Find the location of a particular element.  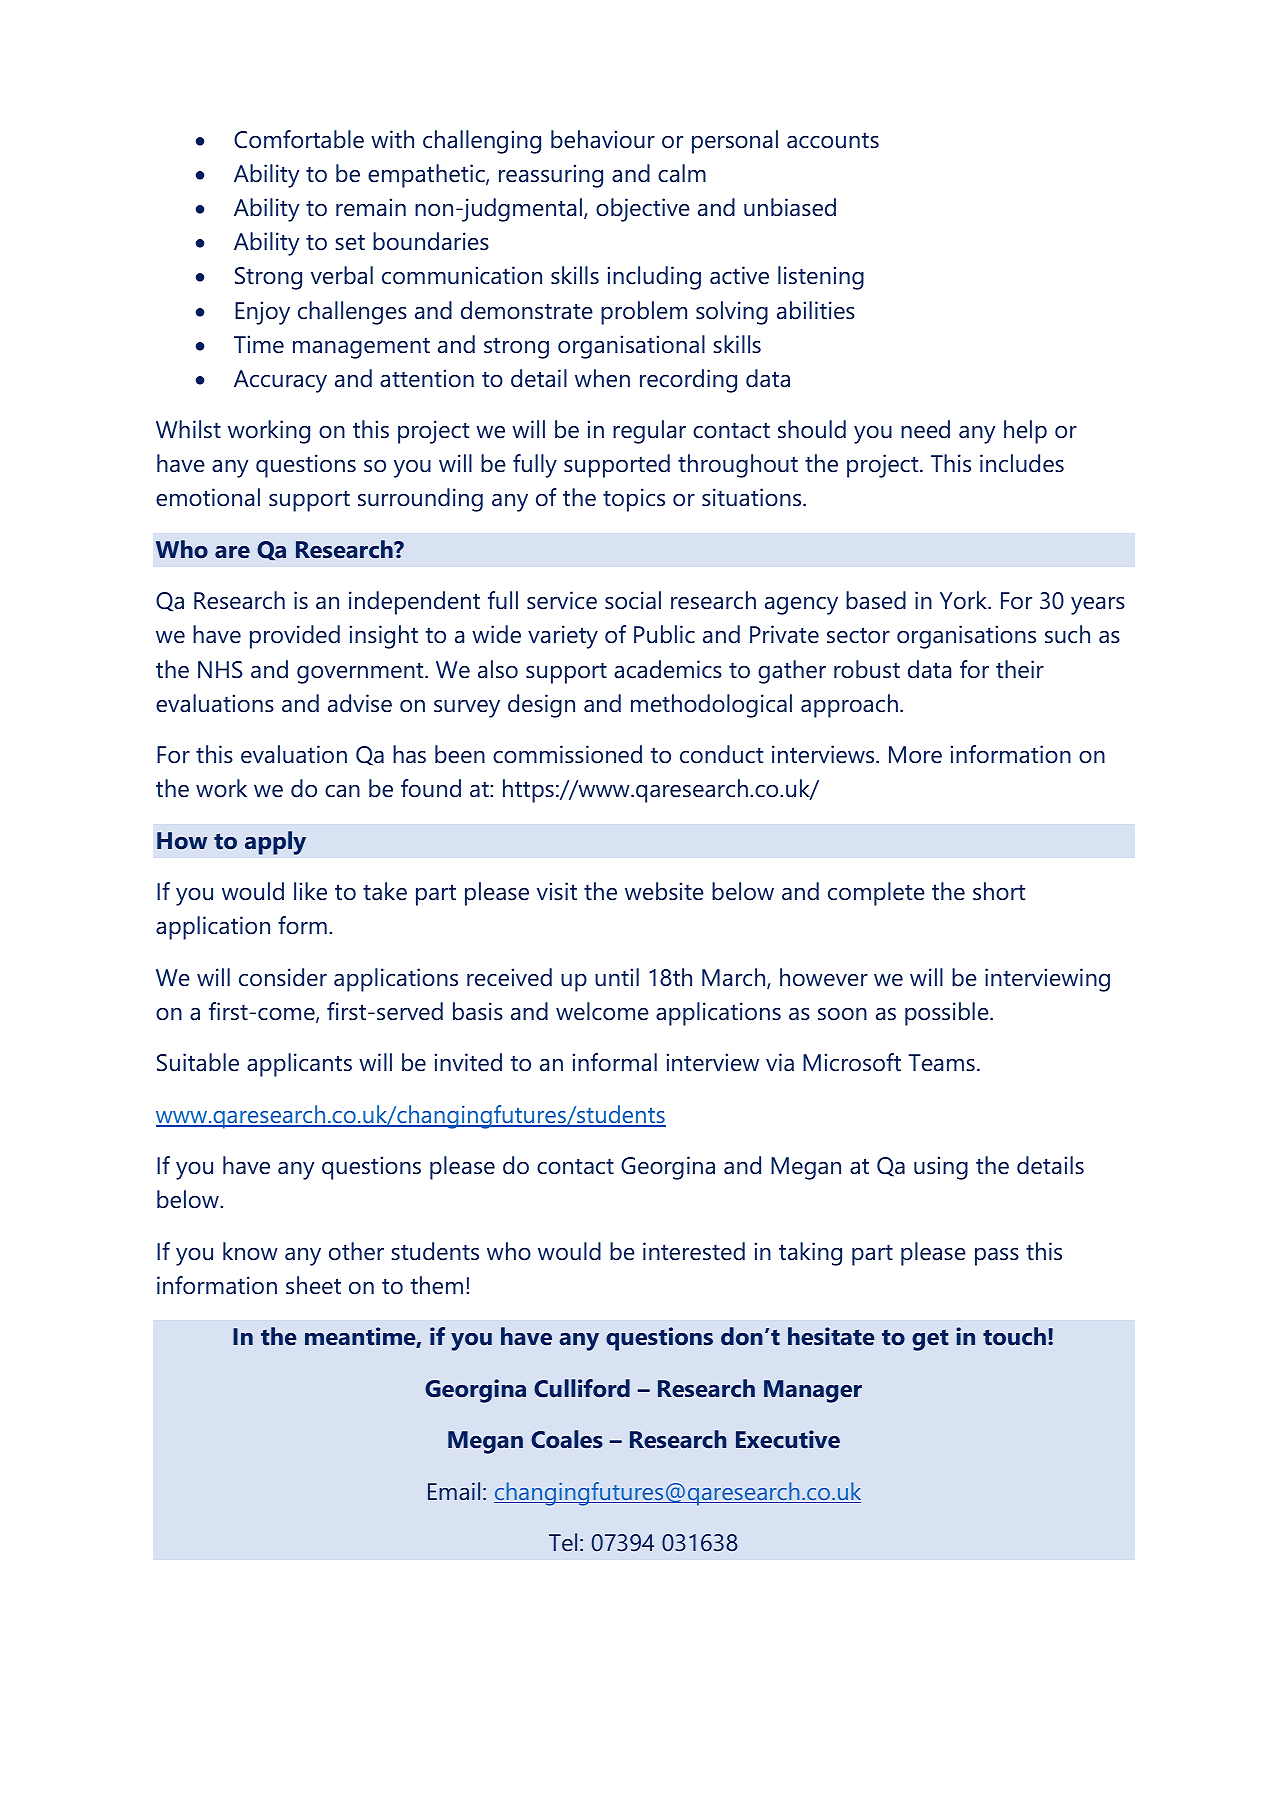

applicants is located at coordinates (299, 1065).
